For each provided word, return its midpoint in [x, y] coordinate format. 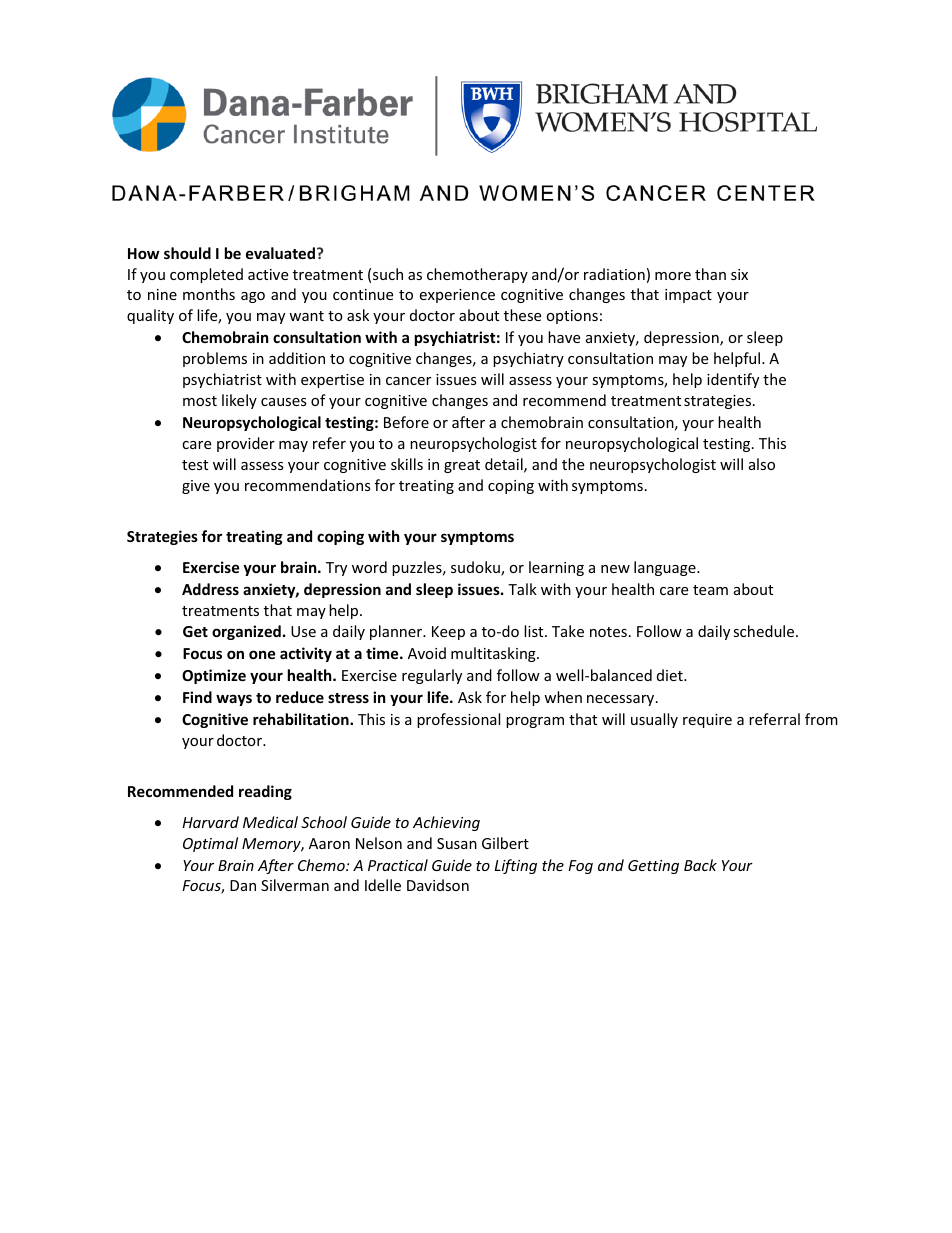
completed [206, 275]
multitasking [494, 654]
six [739, 274]
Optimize [214, 676]
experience [457, 296]
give [196, 487]
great [462, 466]
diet [671, 675]
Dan [243, 885]
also [762, 464]
